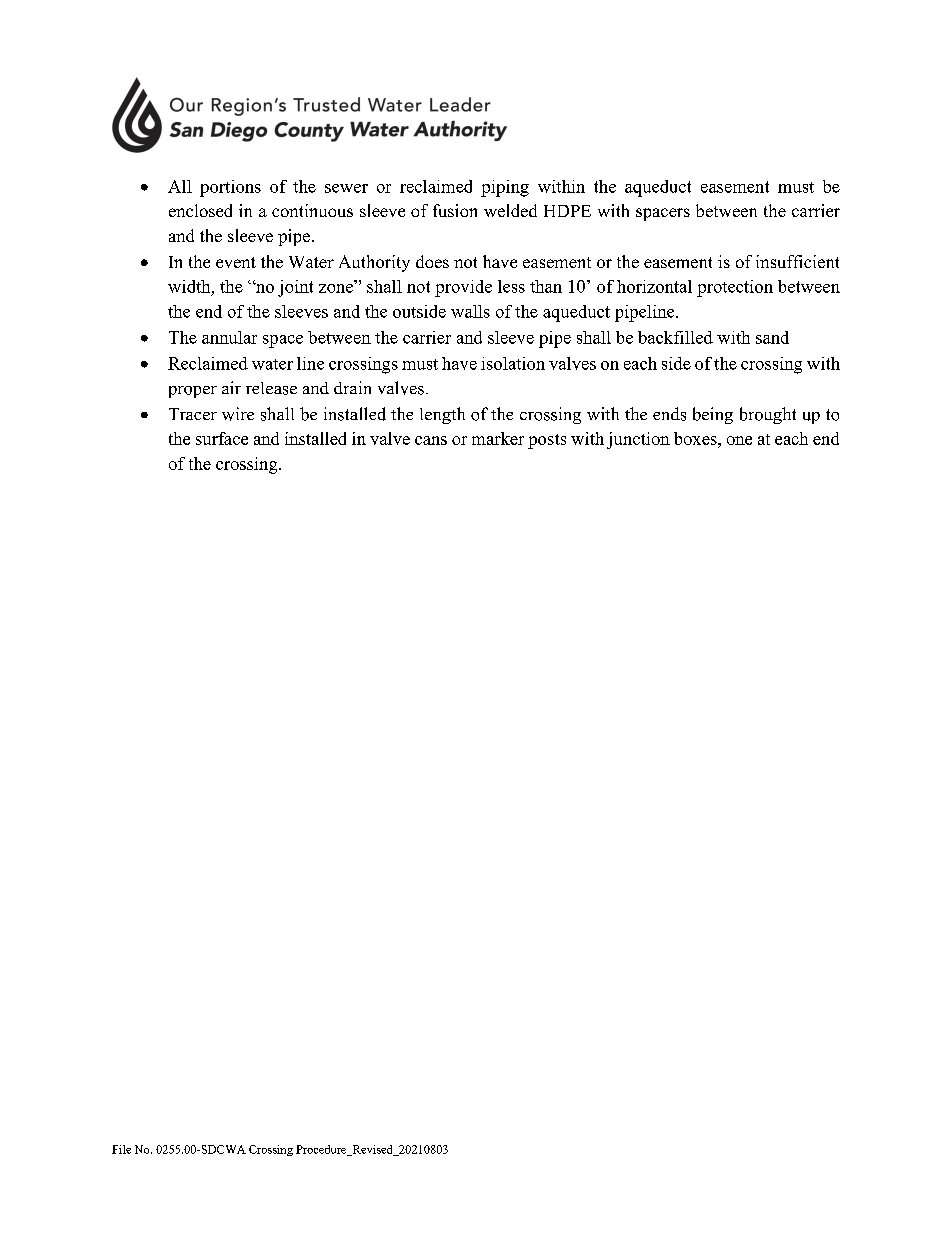 This document has height=1233, width=952. Describe the element at coordinates (442, 415) in the document. I see `length` at that location.
